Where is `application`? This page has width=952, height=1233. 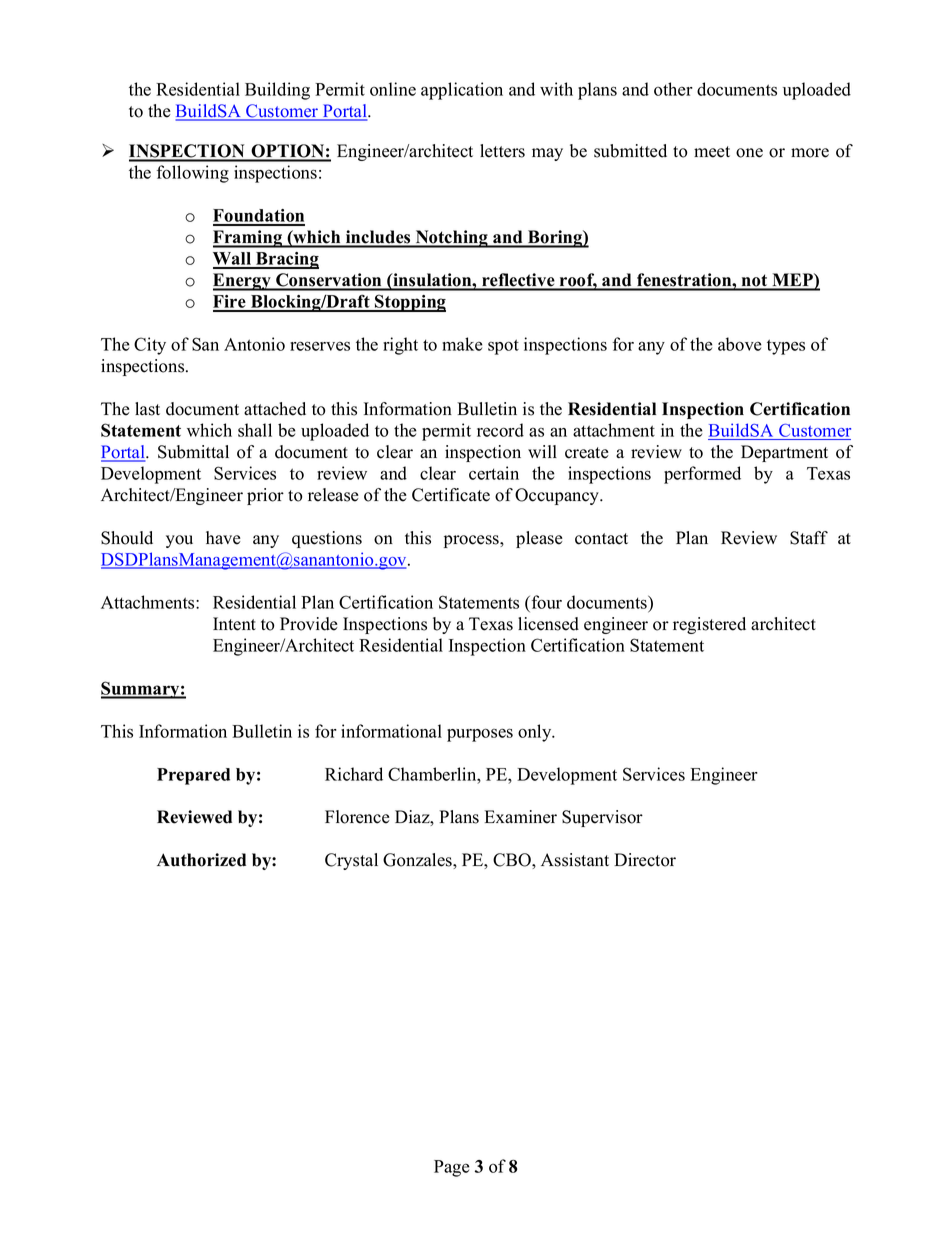 application is located at coordinates (462, 91).
